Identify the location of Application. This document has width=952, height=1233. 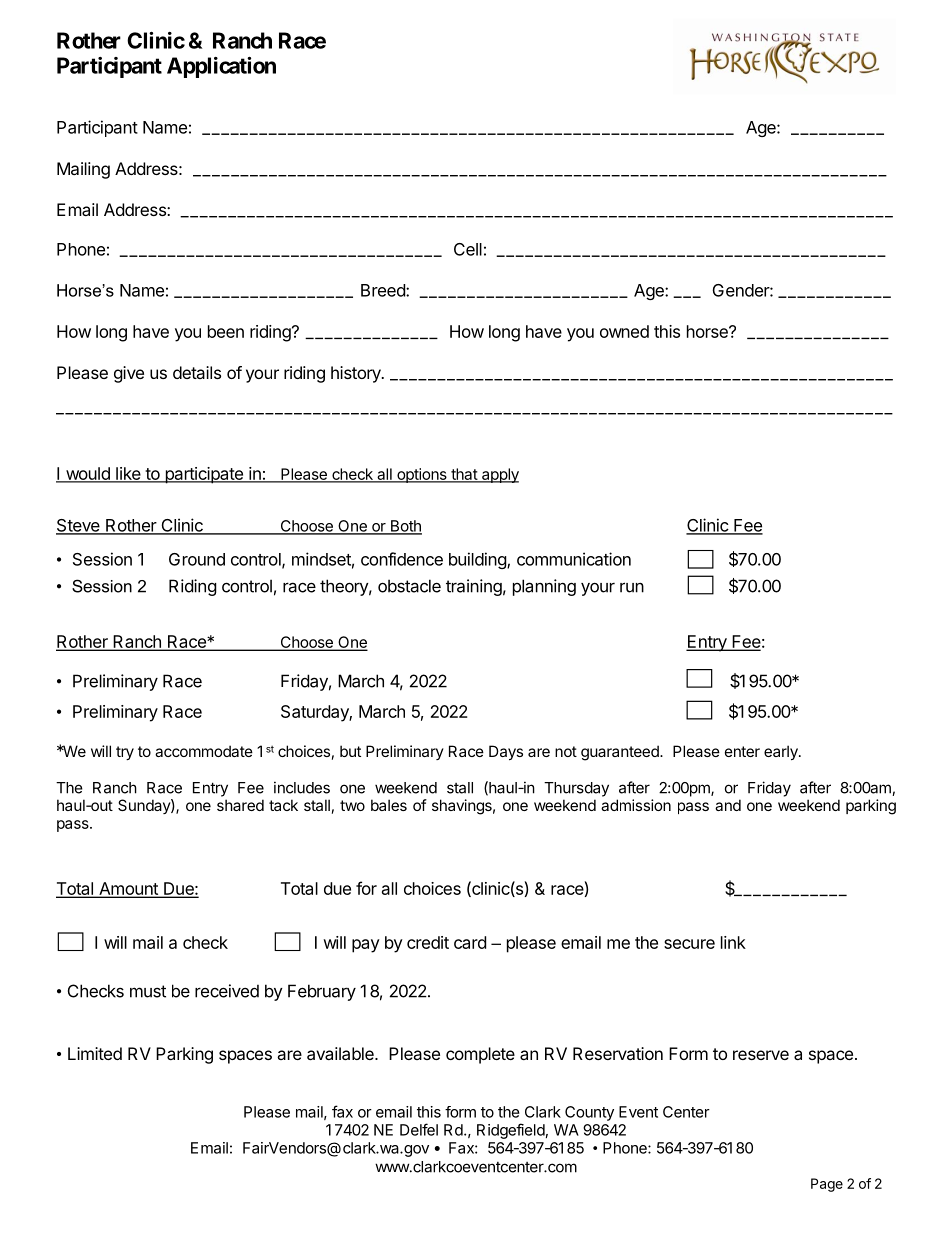
(221, 67).
